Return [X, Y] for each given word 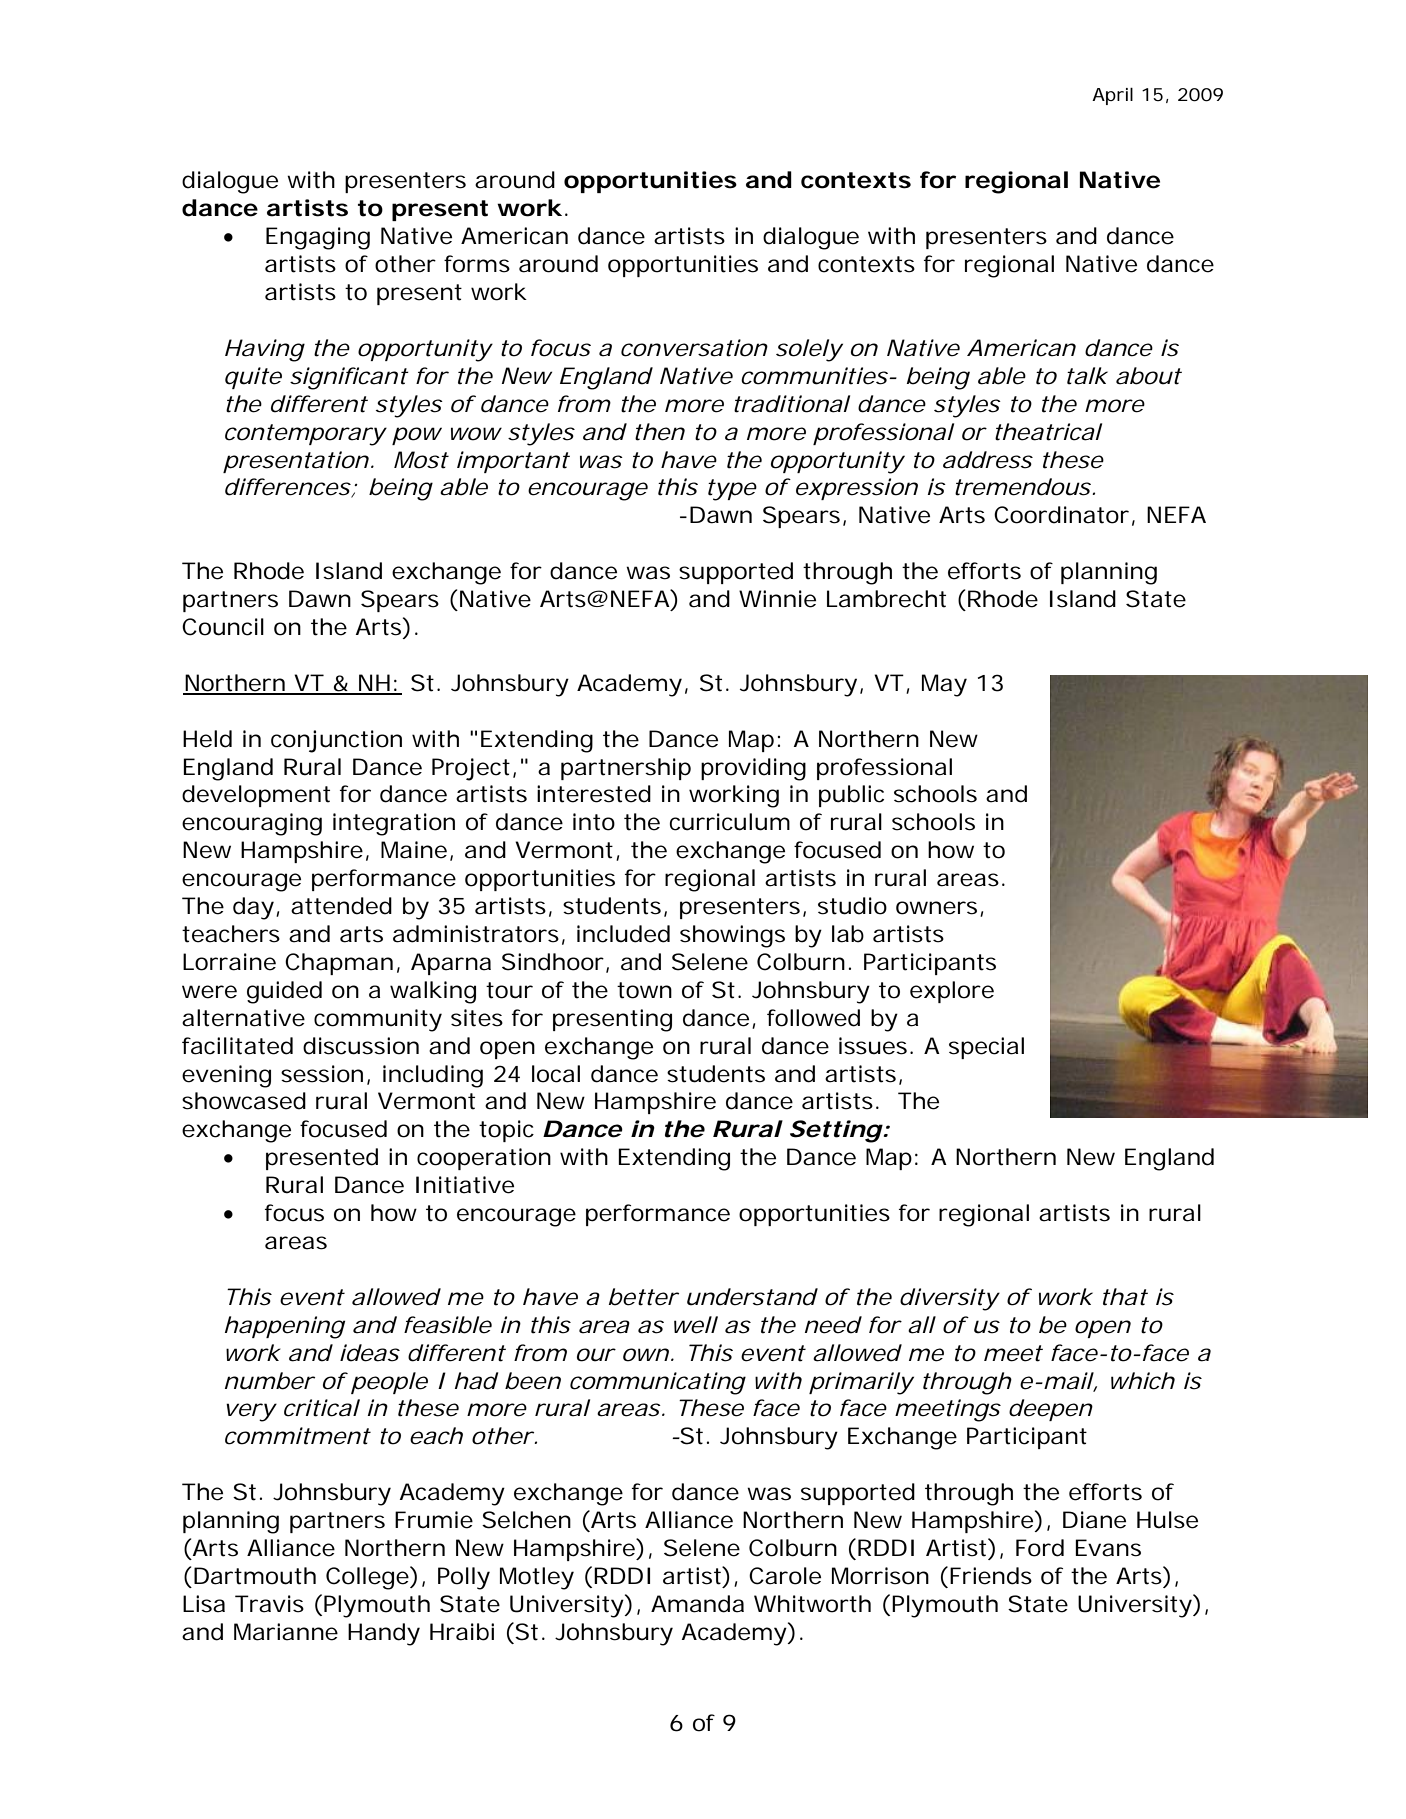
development [256, 796]
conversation [692, 348]
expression [855, 489]
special [986, 1048]
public [851, 796]
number [268, 1381]
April [1112, 96]
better [642, 1297]
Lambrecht [886, 599]
